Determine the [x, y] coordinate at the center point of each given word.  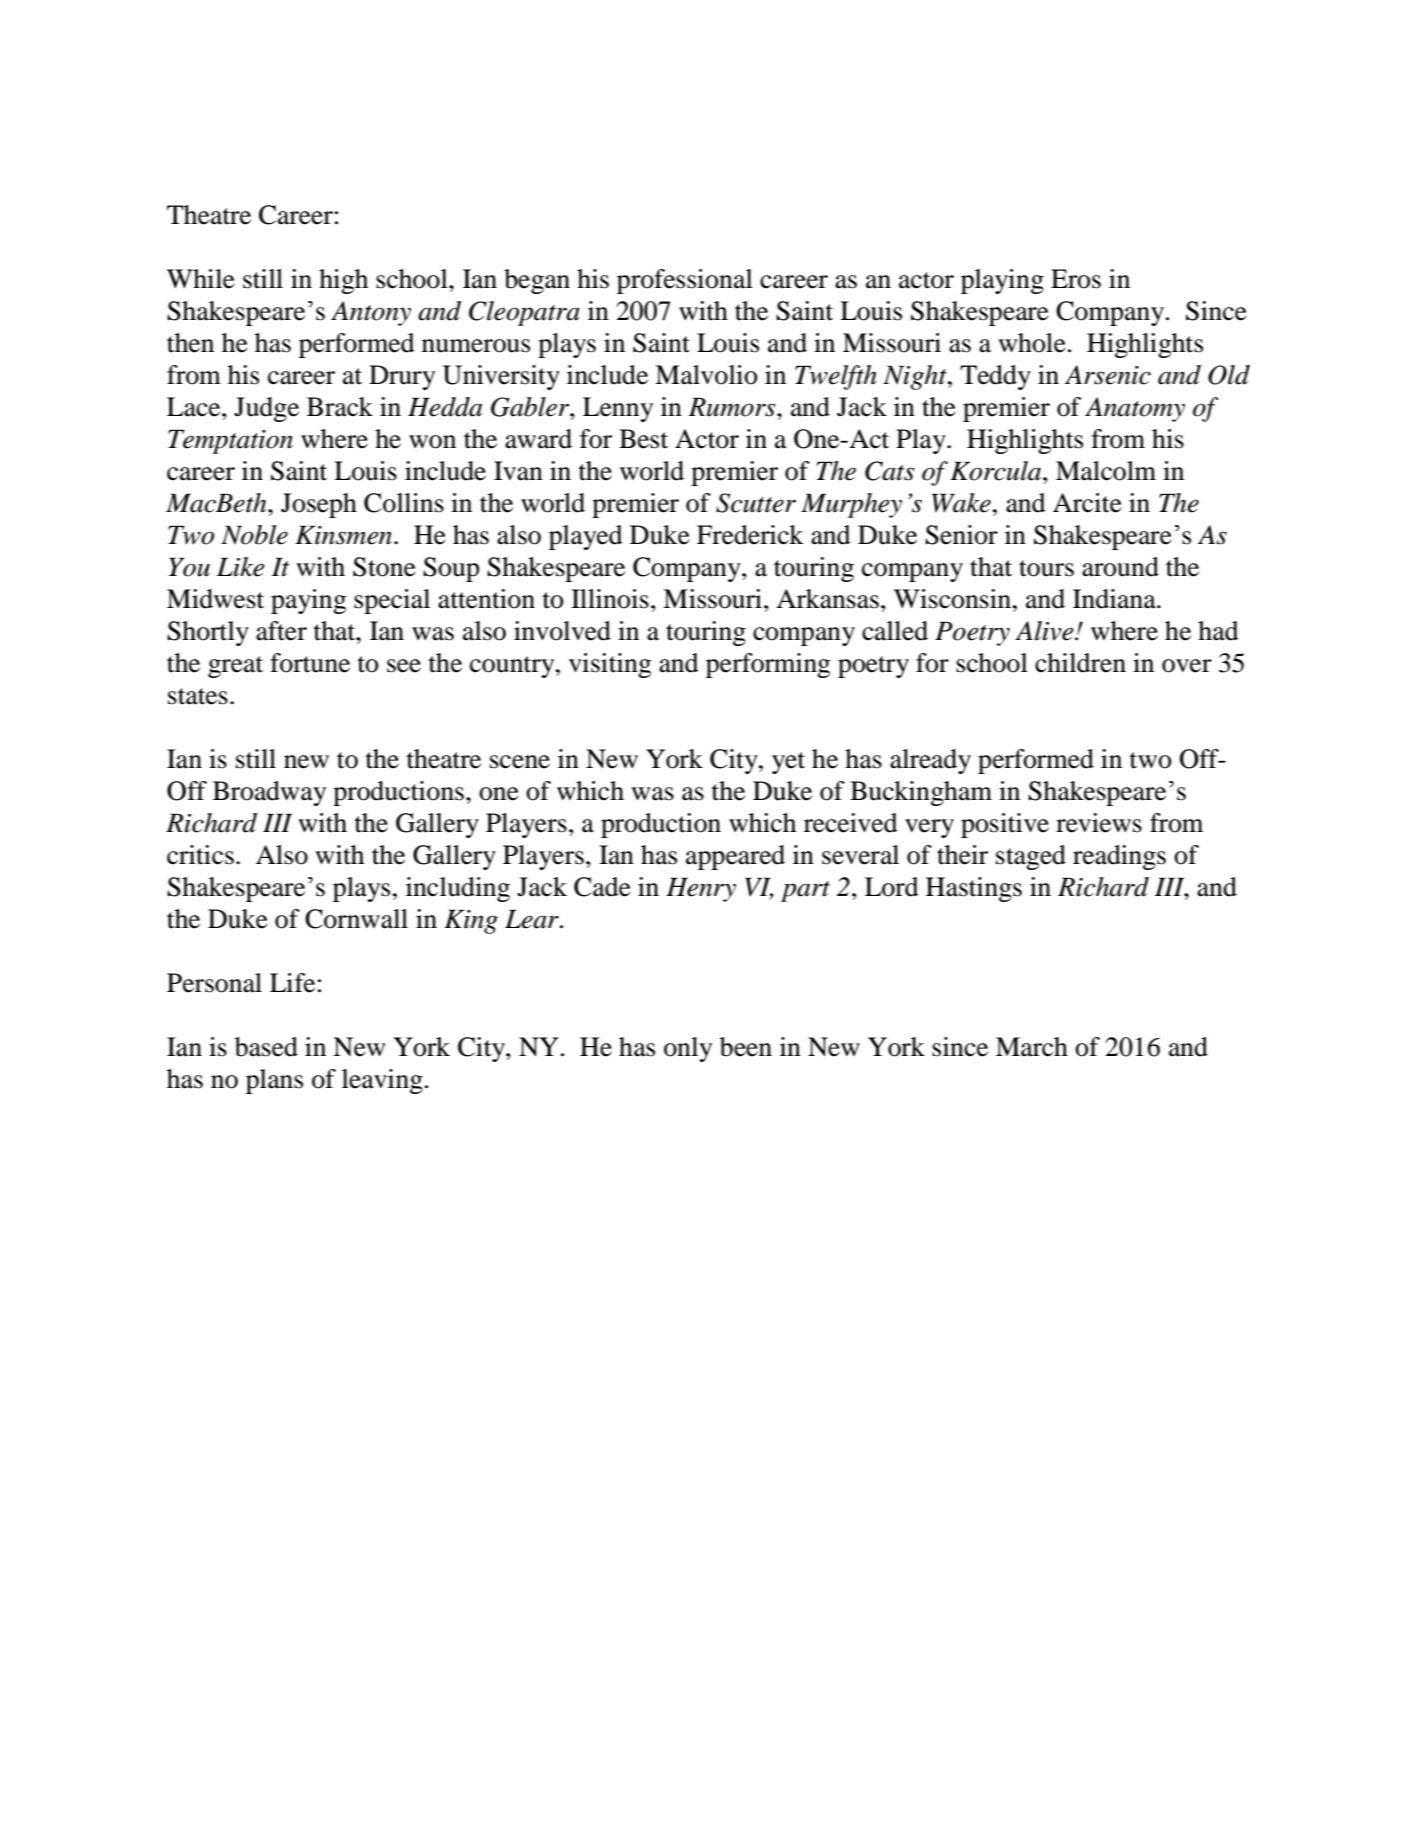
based [266, 1047]
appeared [735, 857]
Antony [371, 313]
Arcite [1087, 503]
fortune [310, 663]
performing [768, 665]
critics [200, 855]
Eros [1076, 279]
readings [1119, 857]
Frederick [750, 535]
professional [685, 281]
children [1080, 663]
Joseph [319, 505]
